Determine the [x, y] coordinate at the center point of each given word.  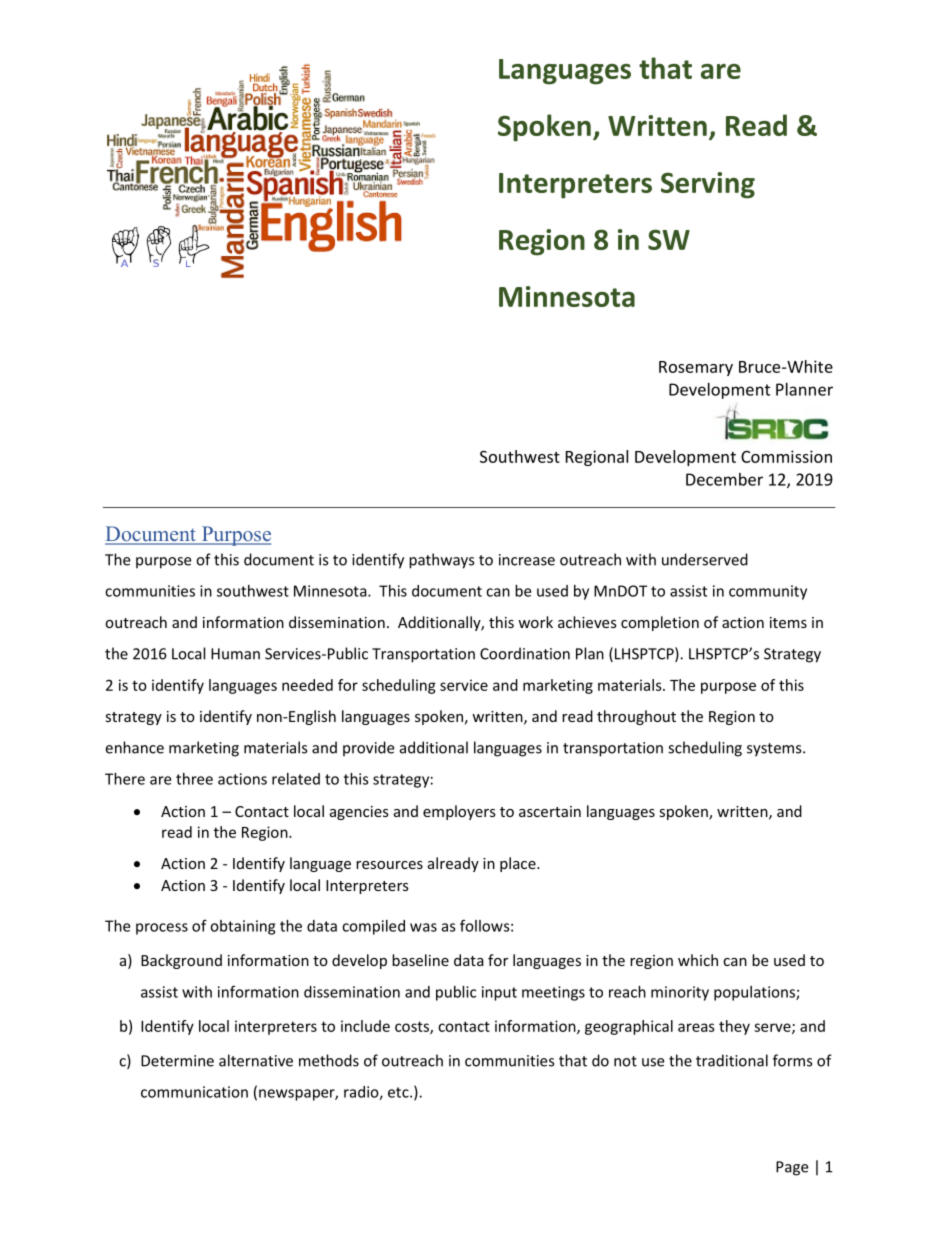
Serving [708, 185]
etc [399, 1092]
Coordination [525, 653]
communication [194, 1092]
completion [660, 623]
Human [235, 654]
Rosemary [696, 368]
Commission [786, 456]
